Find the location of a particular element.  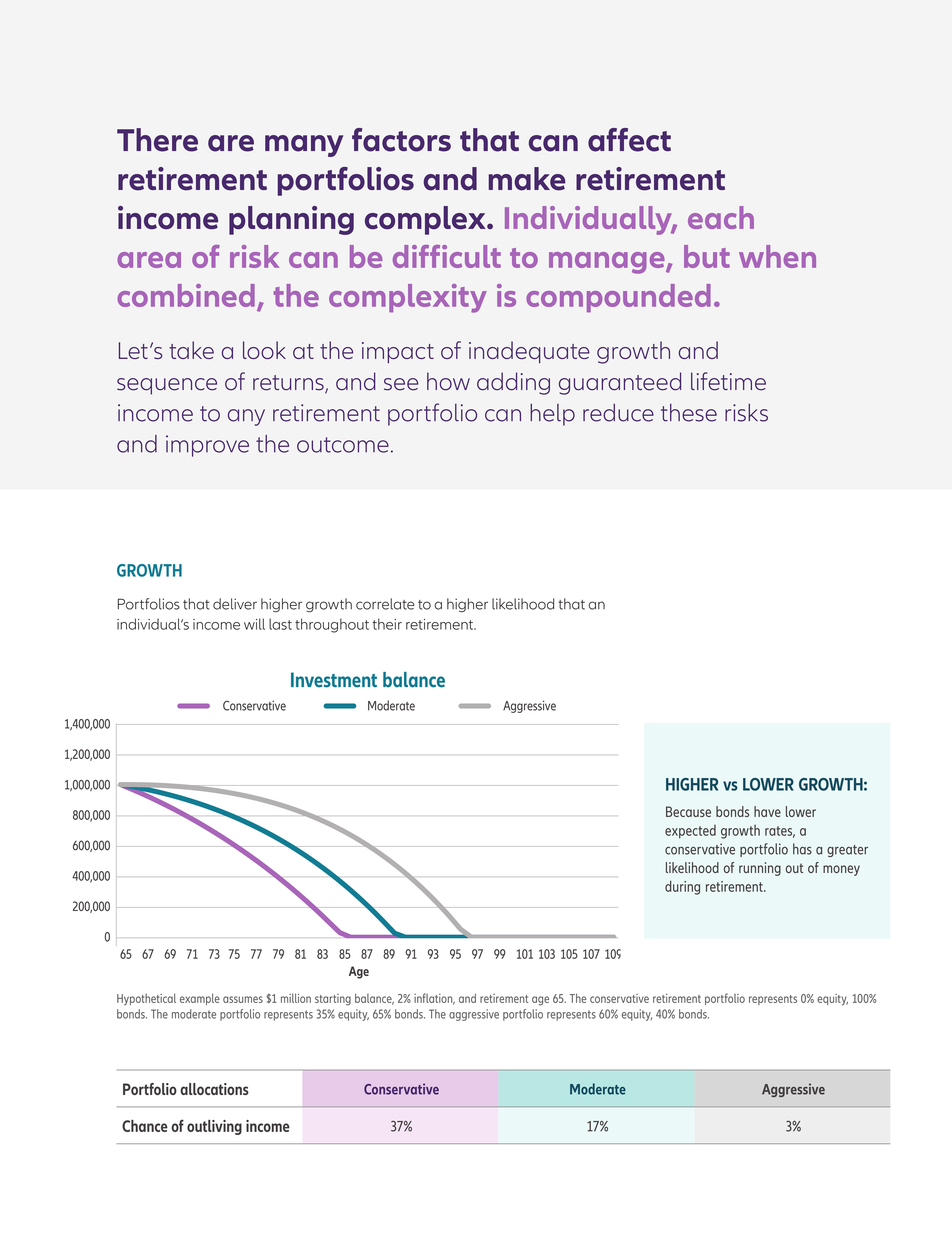

inflation is located at coordinates (434, 999).
